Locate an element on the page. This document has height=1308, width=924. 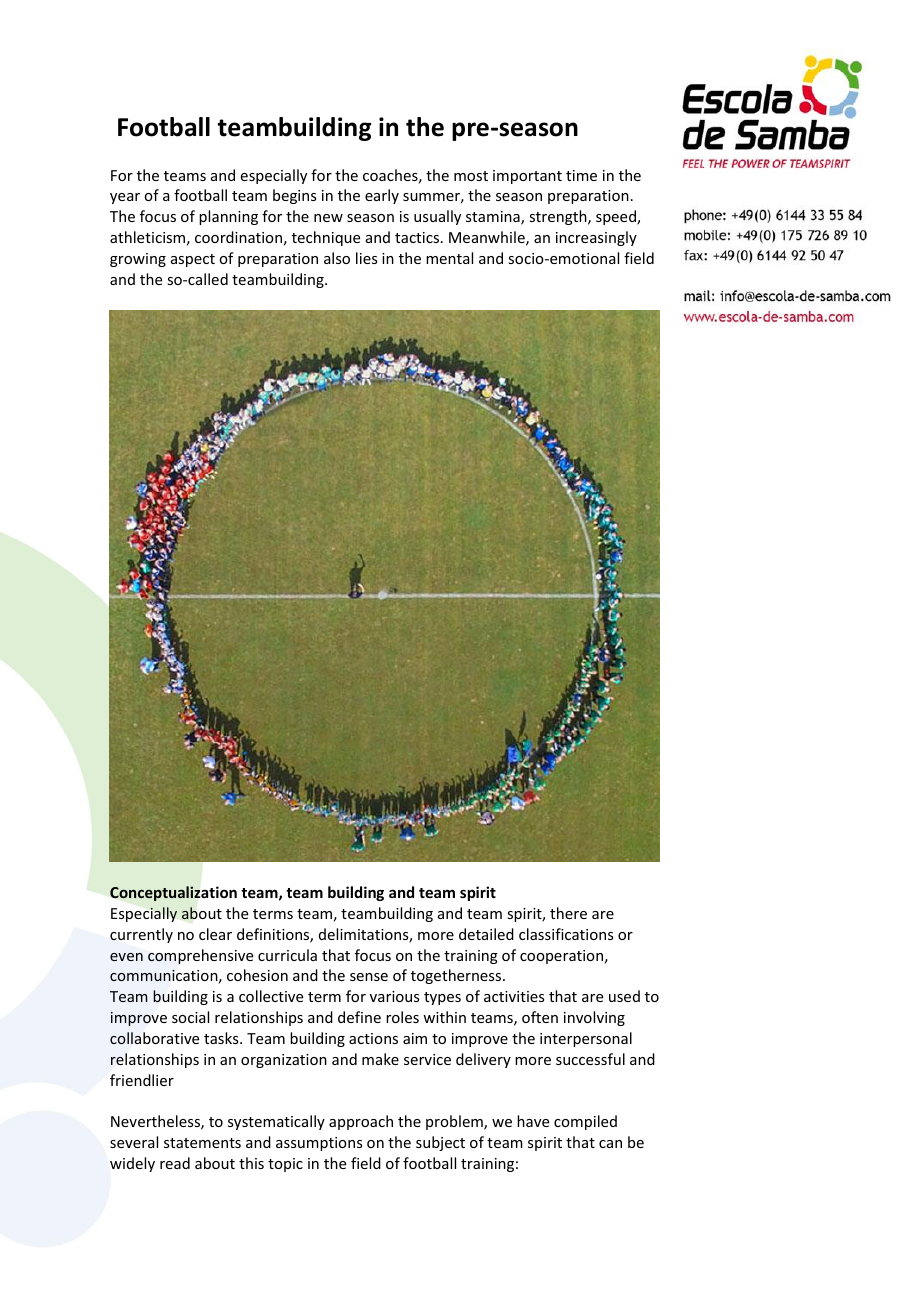
there is located at coordinates (568, 913).
